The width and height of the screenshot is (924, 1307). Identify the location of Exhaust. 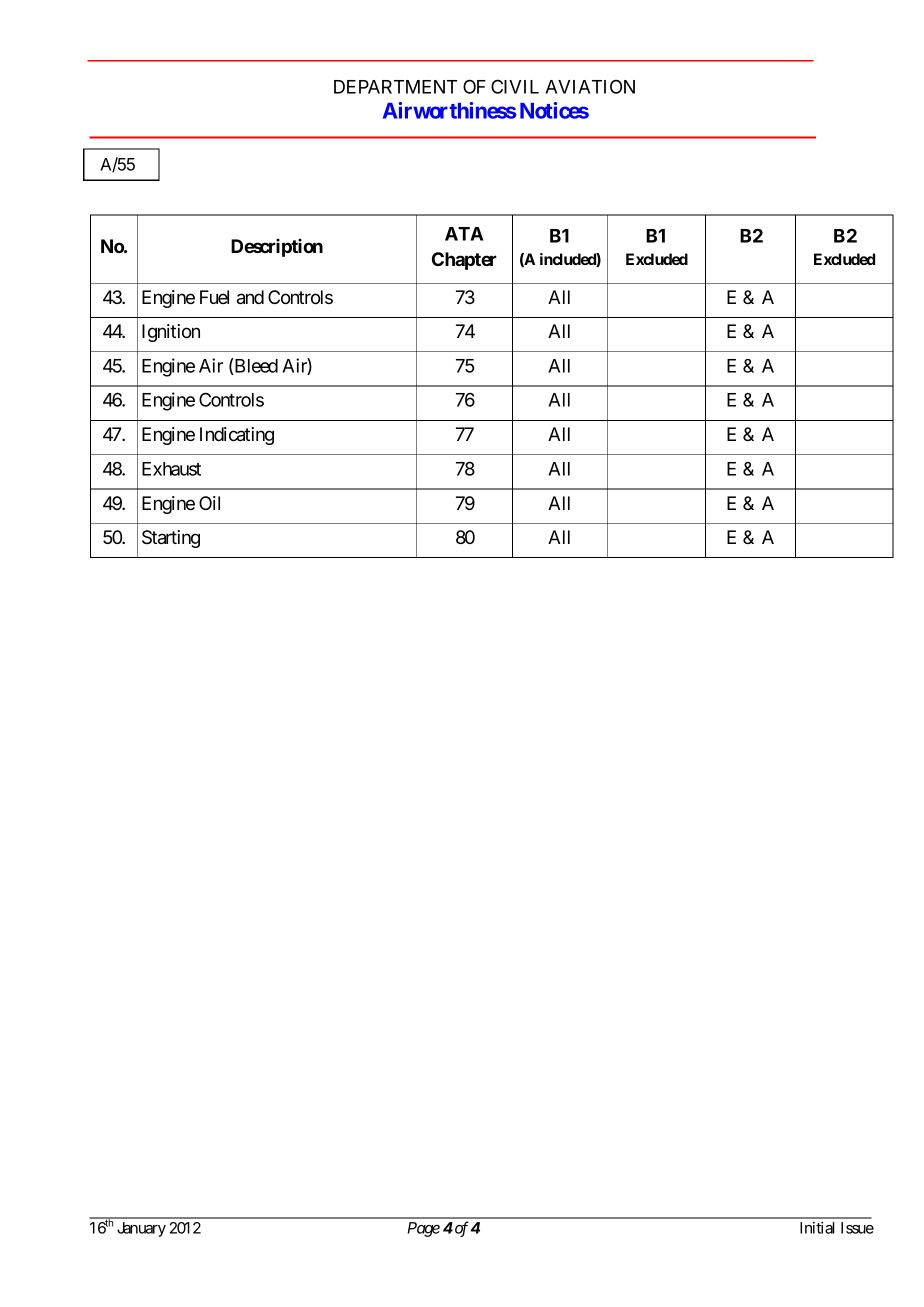
(171, 469).
